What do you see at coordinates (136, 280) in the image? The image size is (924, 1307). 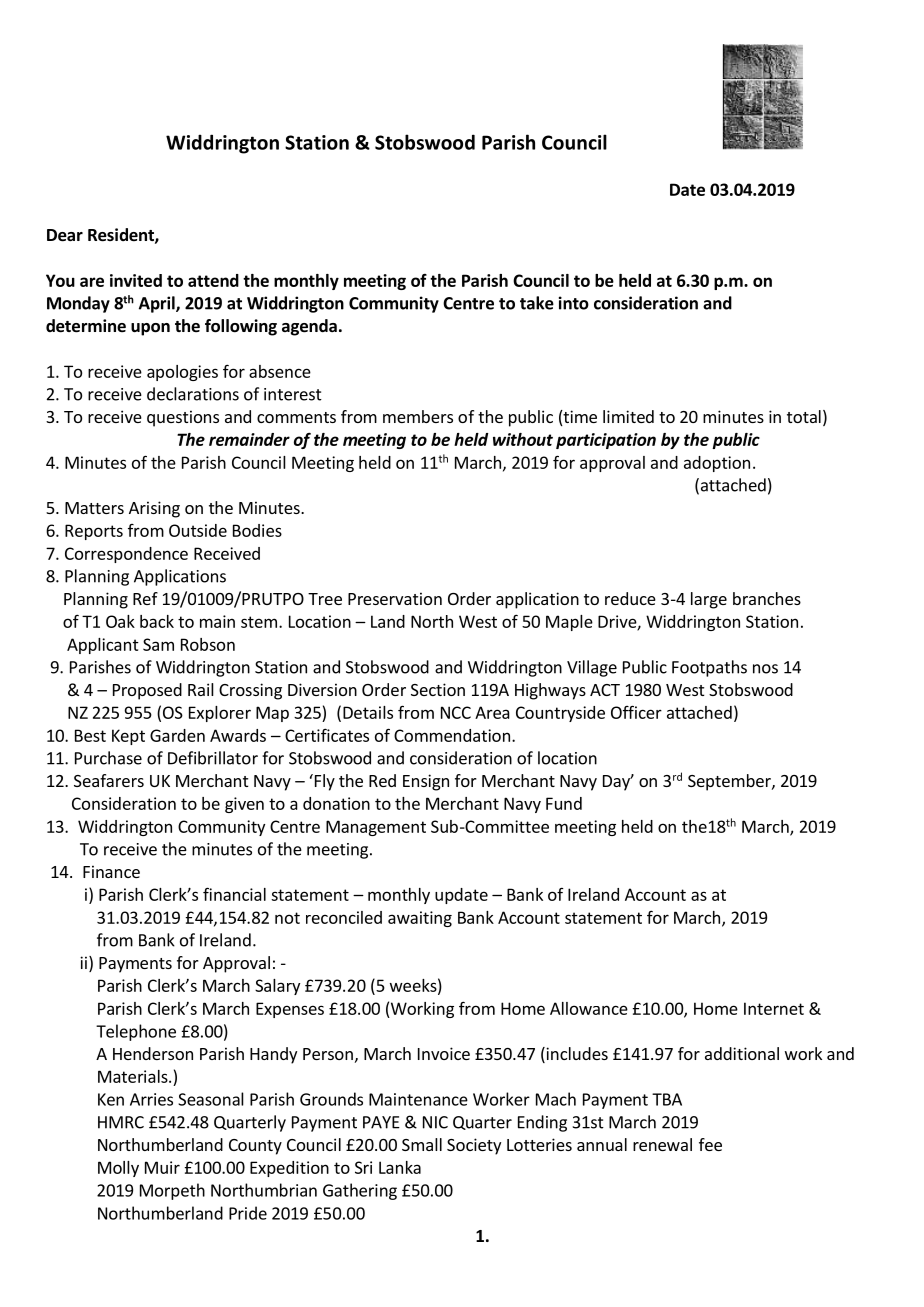 I see `invited` at bounding box center [136, 280].
